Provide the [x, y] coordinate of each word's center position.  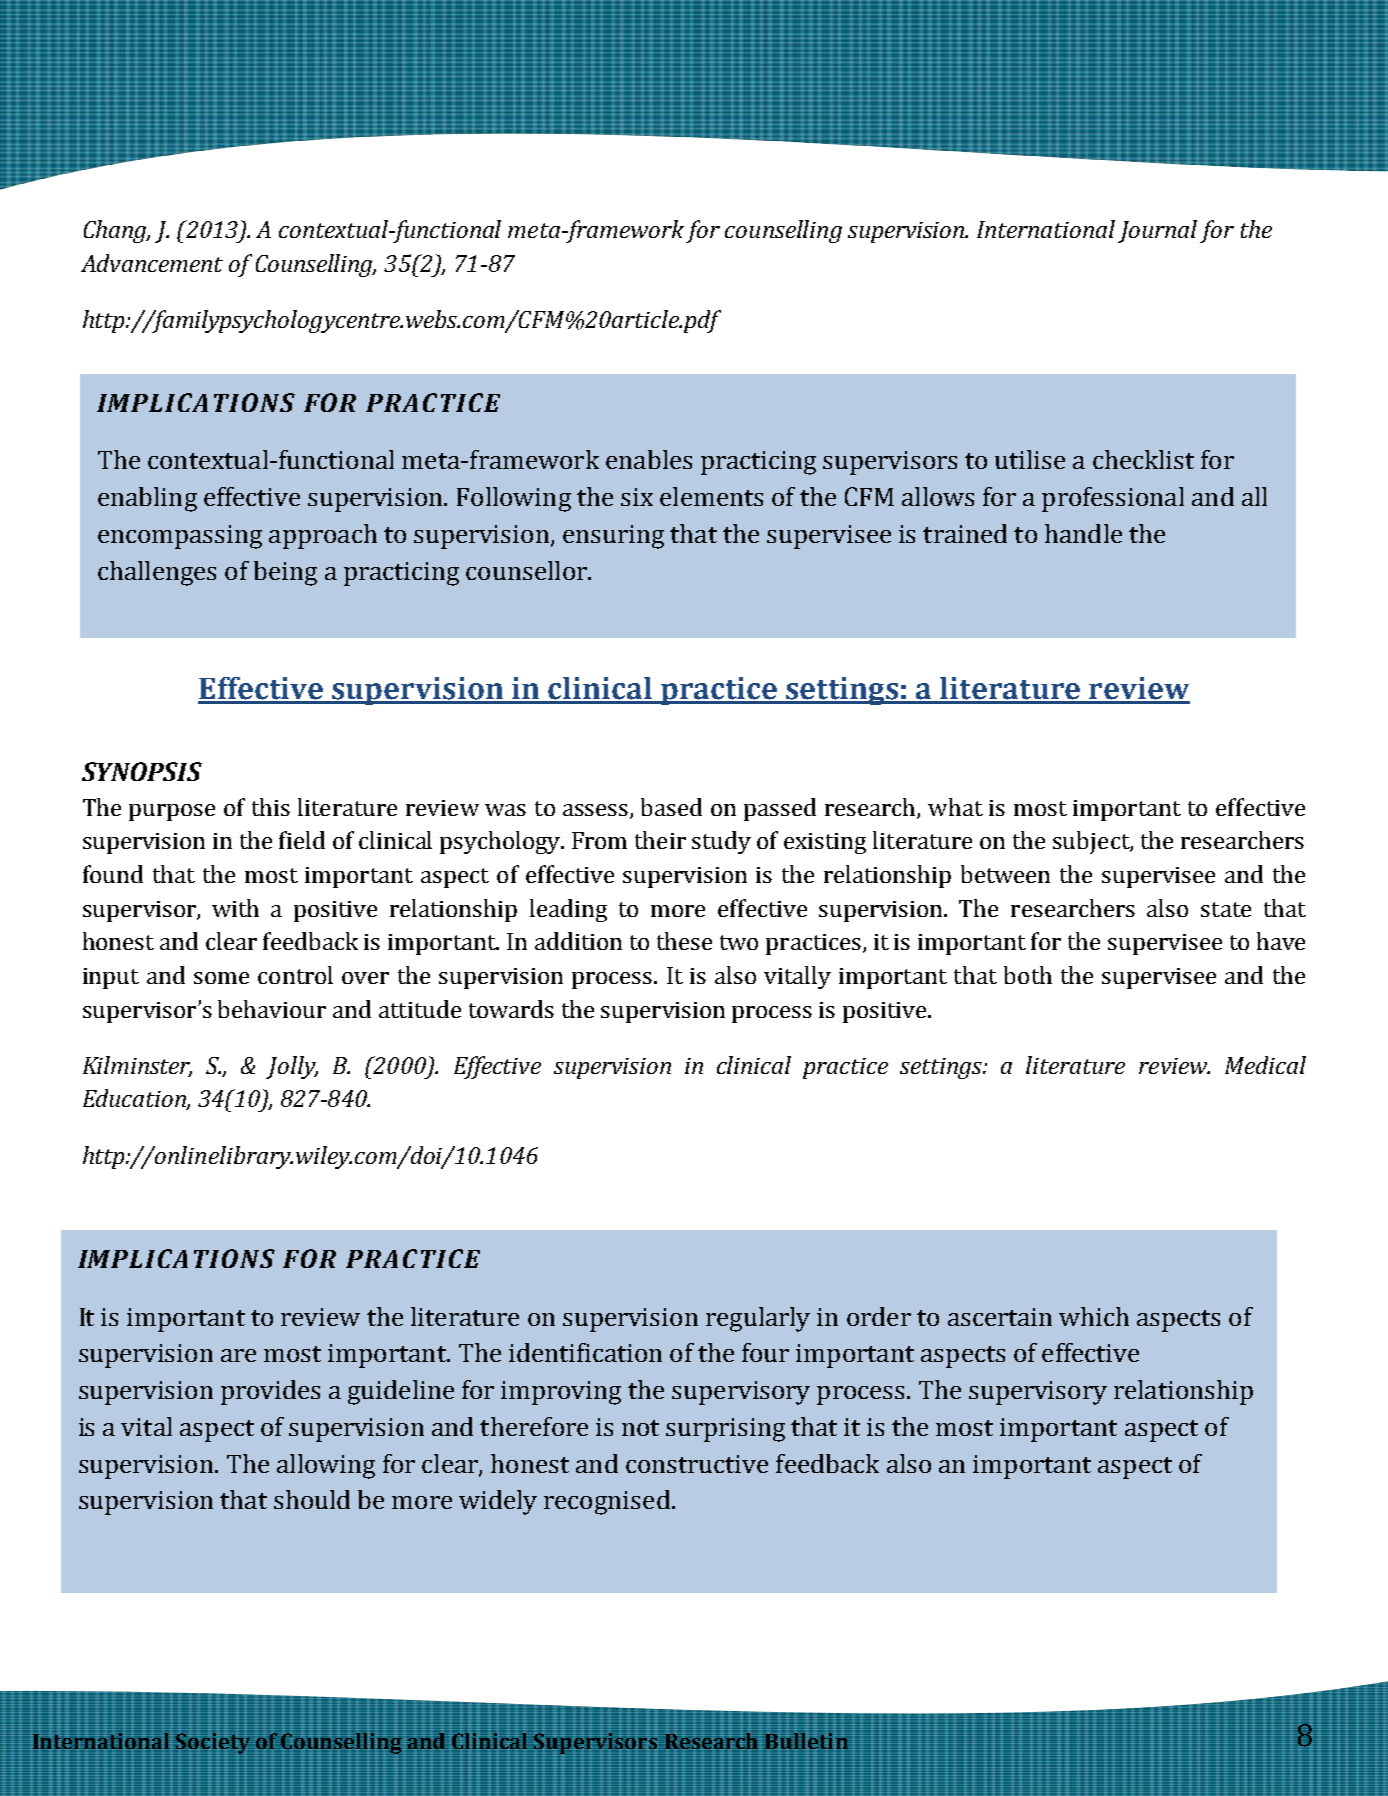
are [238, 1355]
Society [213, 1743]
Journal [1157, 231]
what [955, 807]
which [1094, 1316]
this [271, 807]
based [671, 807]
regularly [758, 1319]
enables [649, 459]
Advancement [152, 263]
